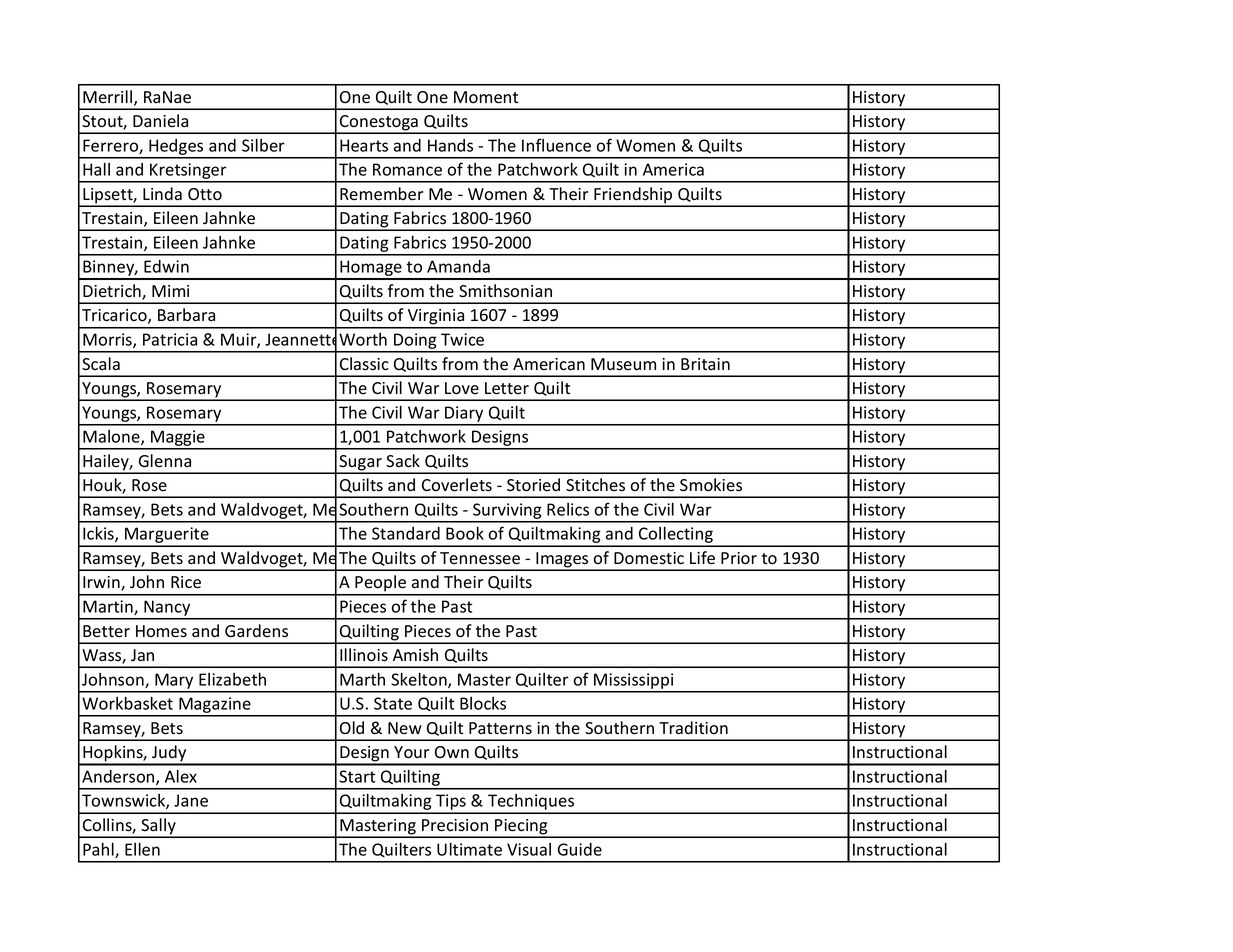  I want to click on Stitches, so click(595, 484).
